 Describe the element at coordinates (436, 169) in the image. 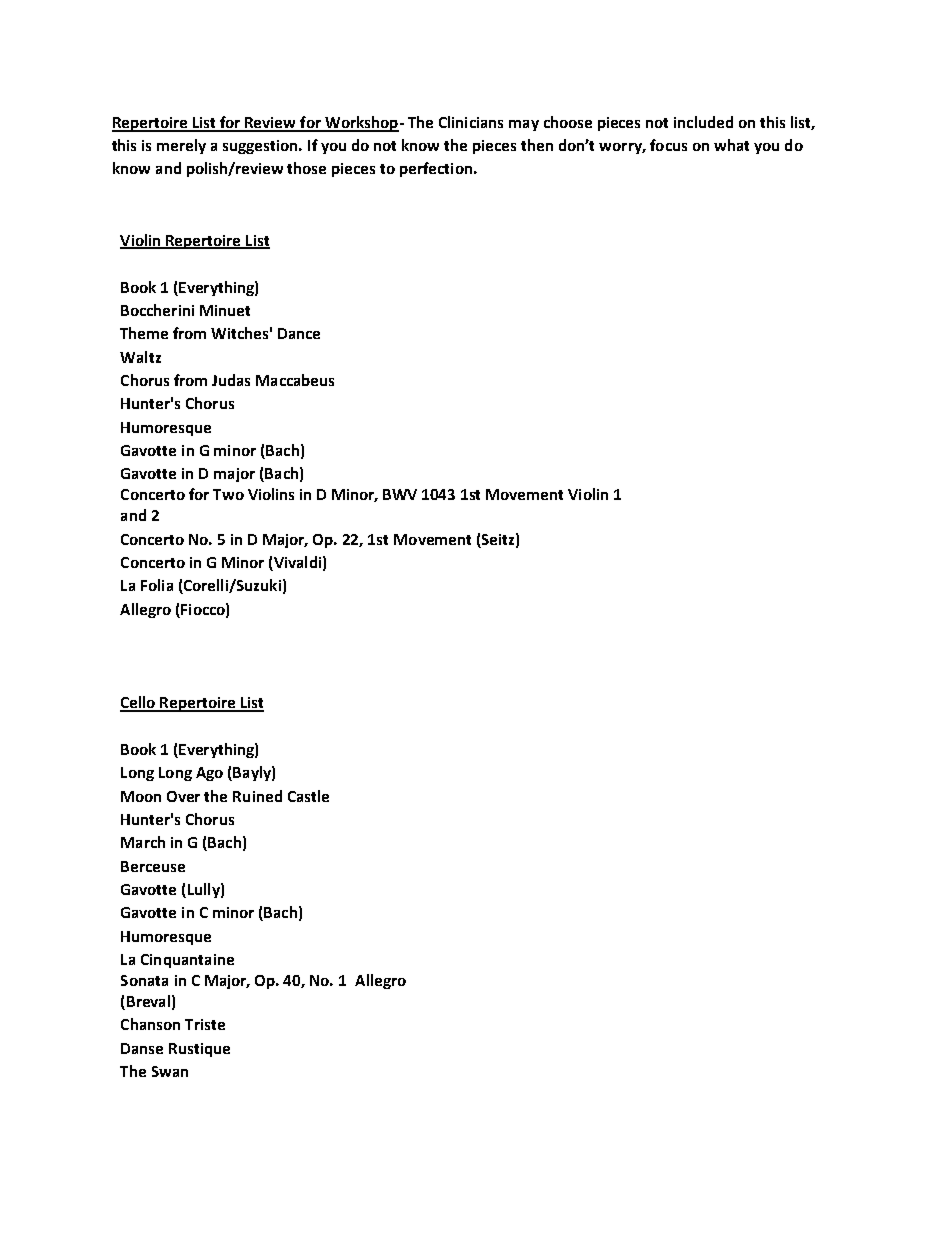

I see `perfection` at that location.
